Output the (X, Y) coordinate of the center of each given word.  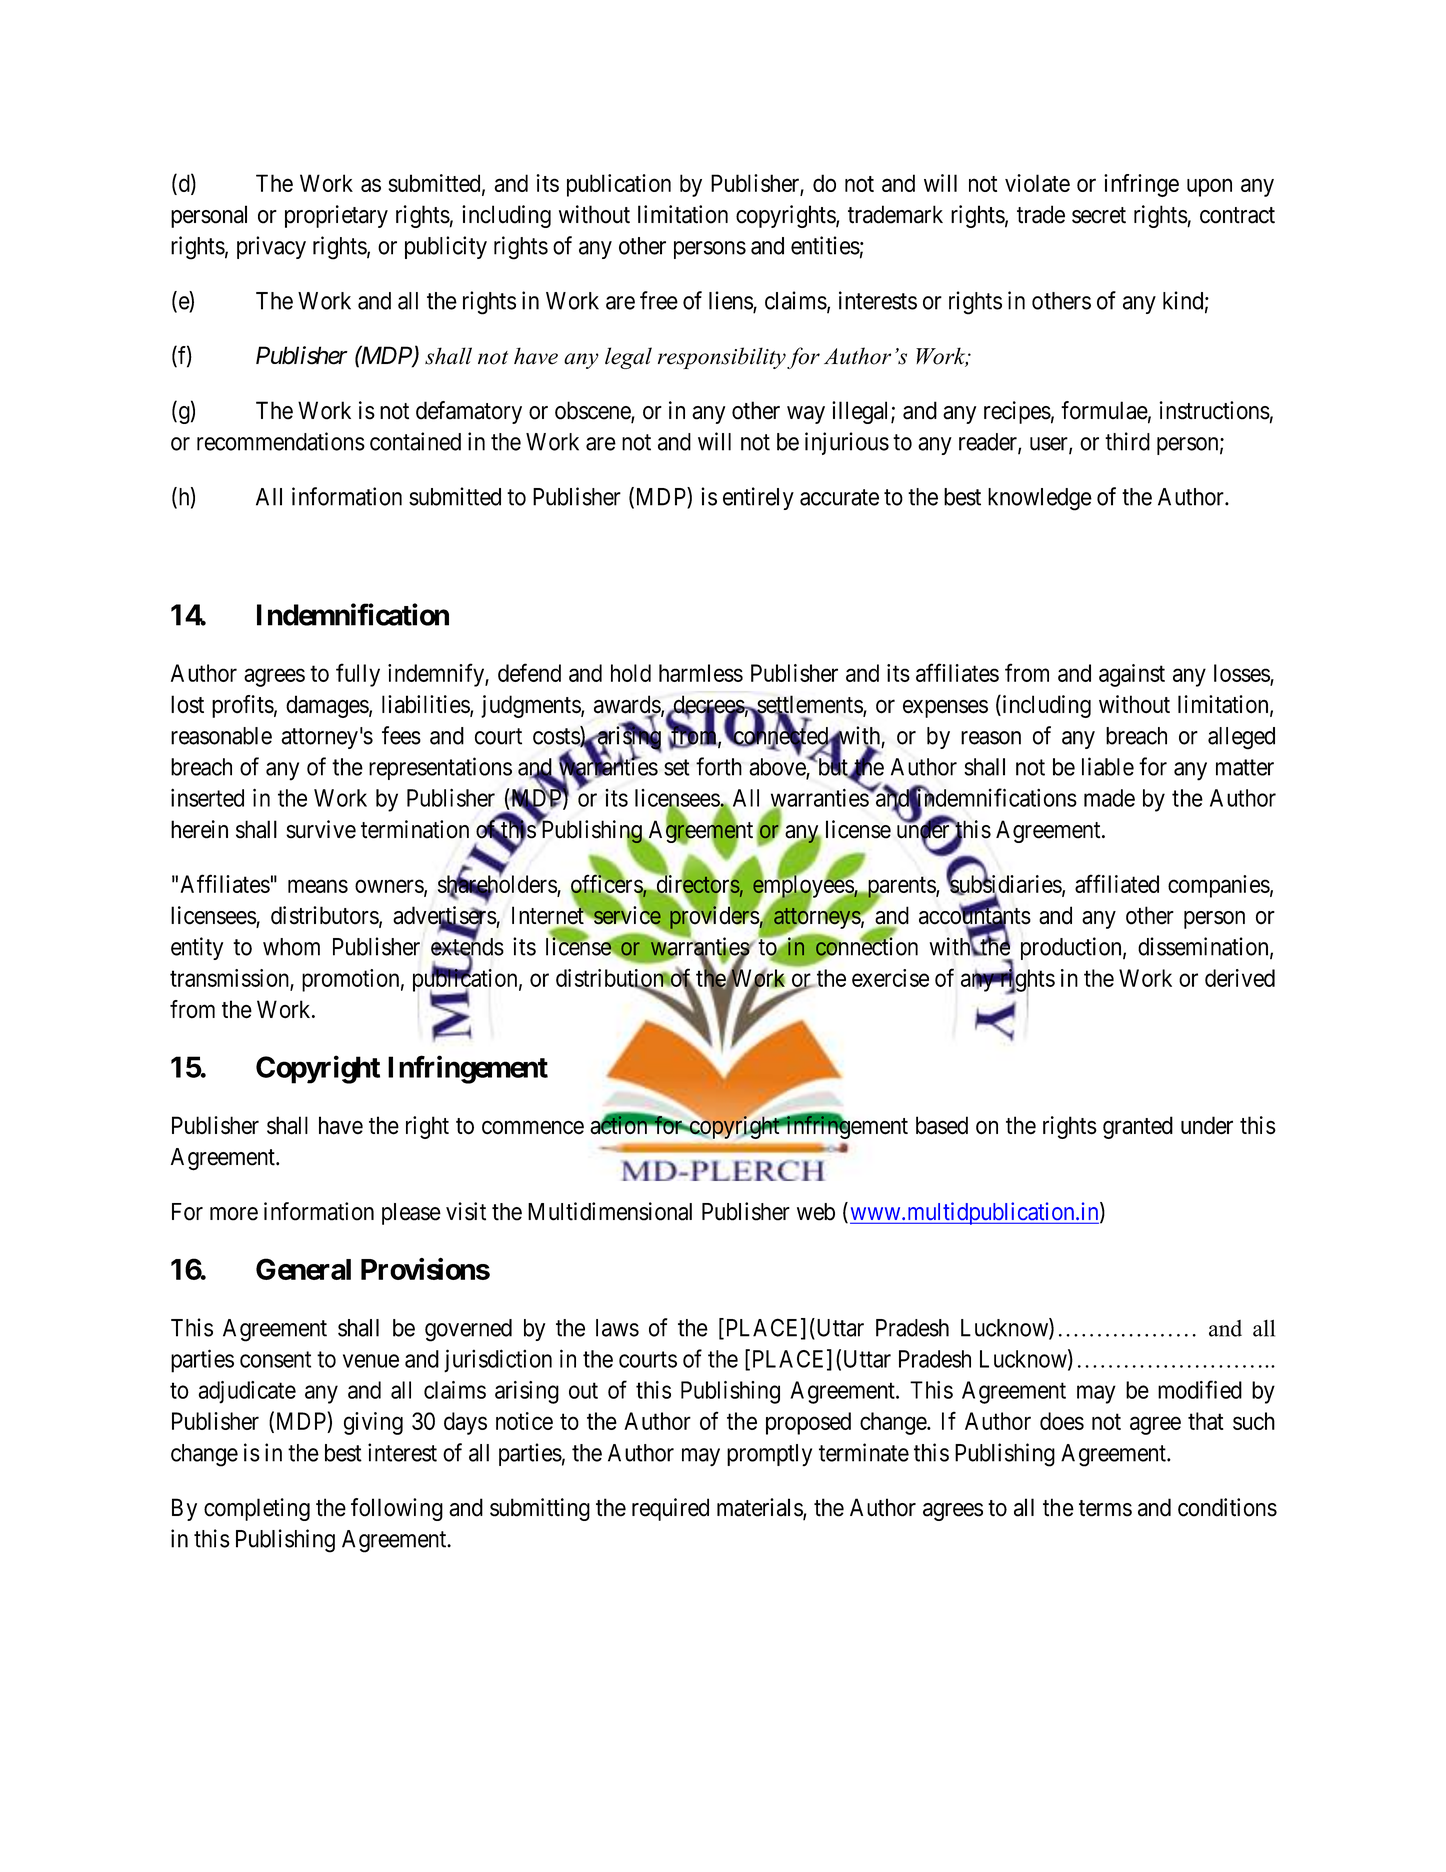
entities (825, 245)
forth (719, 766)
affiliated (1117, 883)
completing (257, 1509)
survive (321, 829)
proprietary (336, 216)
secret (1099, 215)
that (1206, 1421)
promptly (769, 1455)
